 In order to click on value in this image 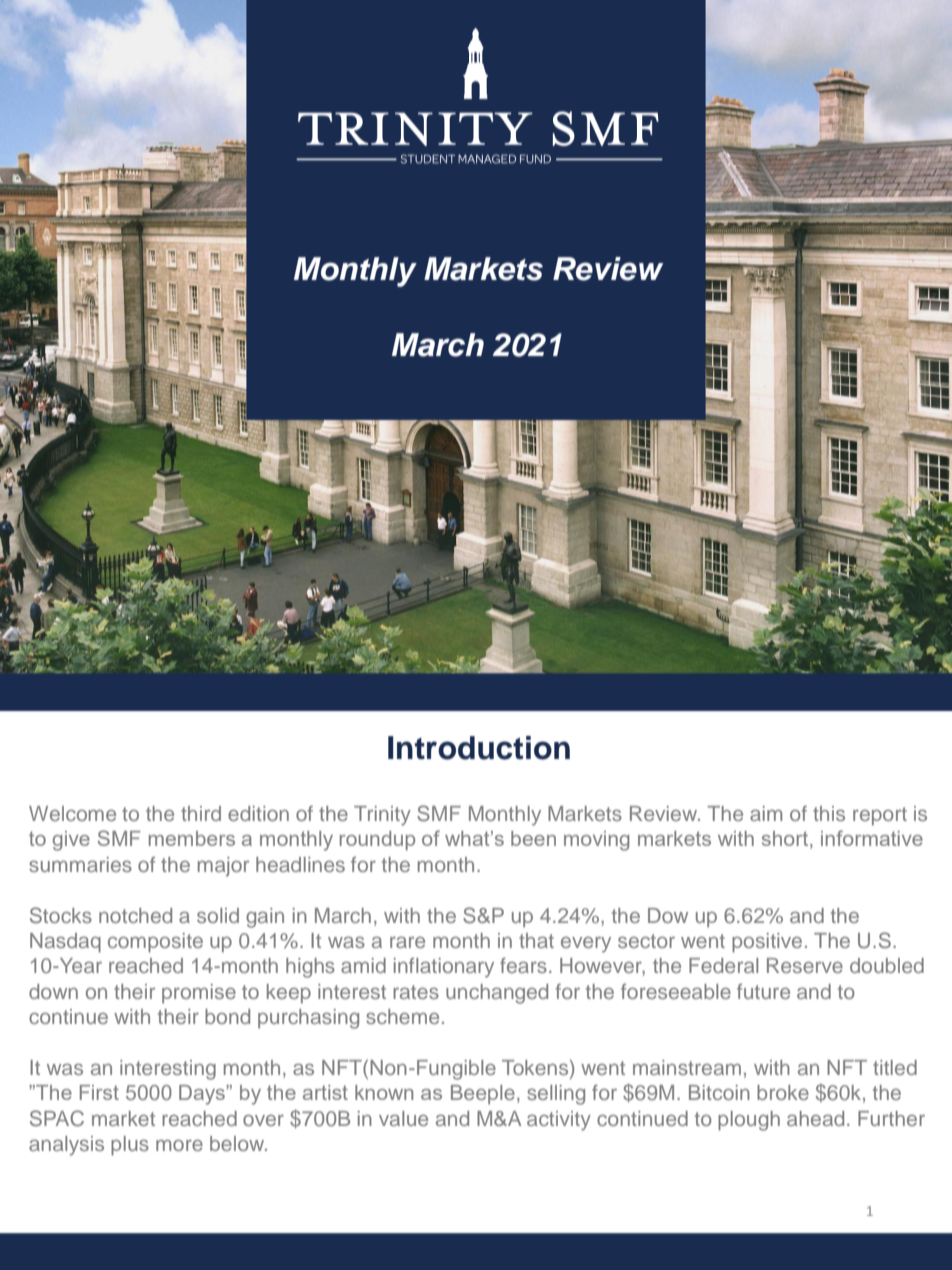, I will do `click(403, 1118)`.
